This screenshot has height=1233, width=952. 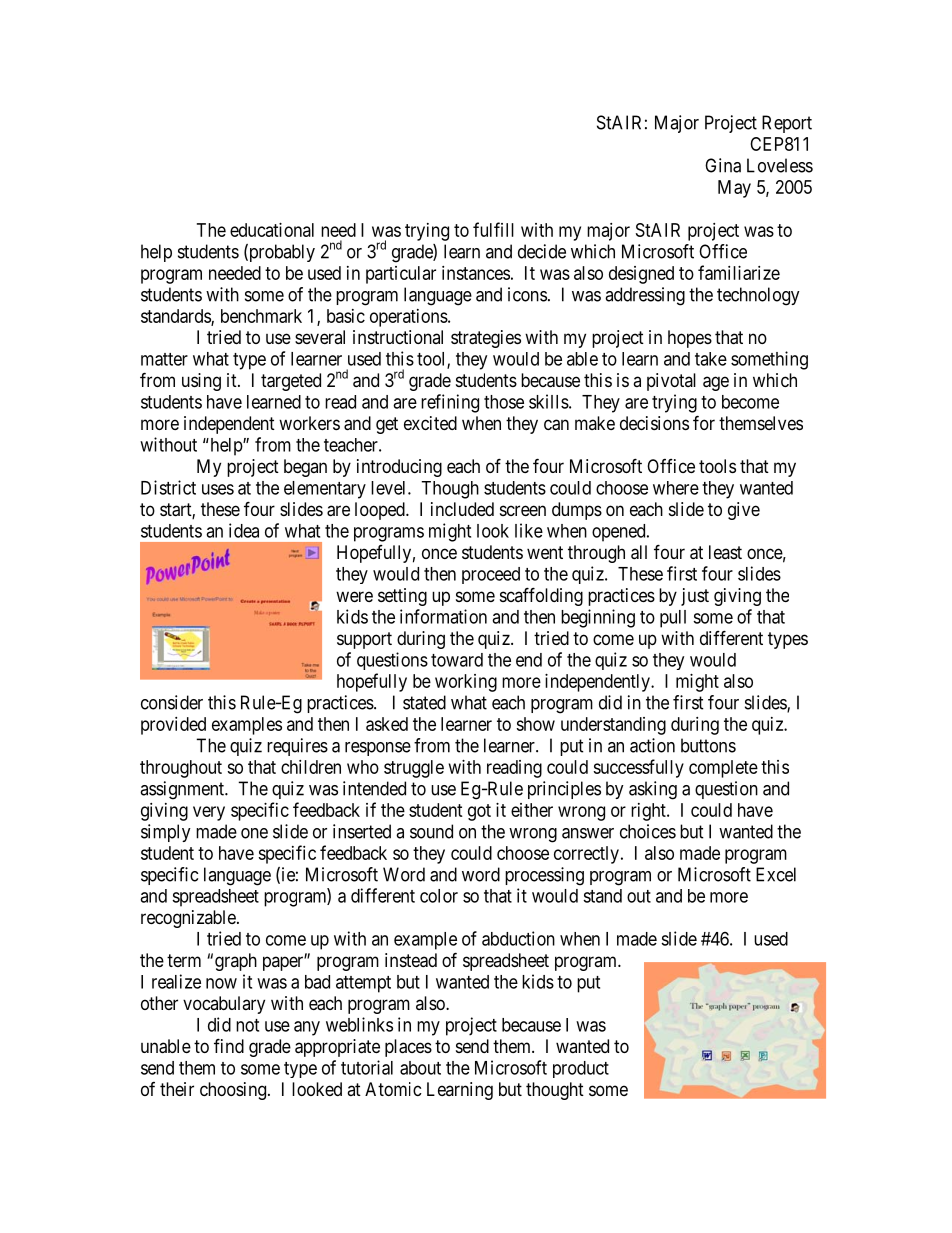 What do you see at coordinates (723, 165) in the screenshot?
I see `Gina` at bounding box center [723, 165].
